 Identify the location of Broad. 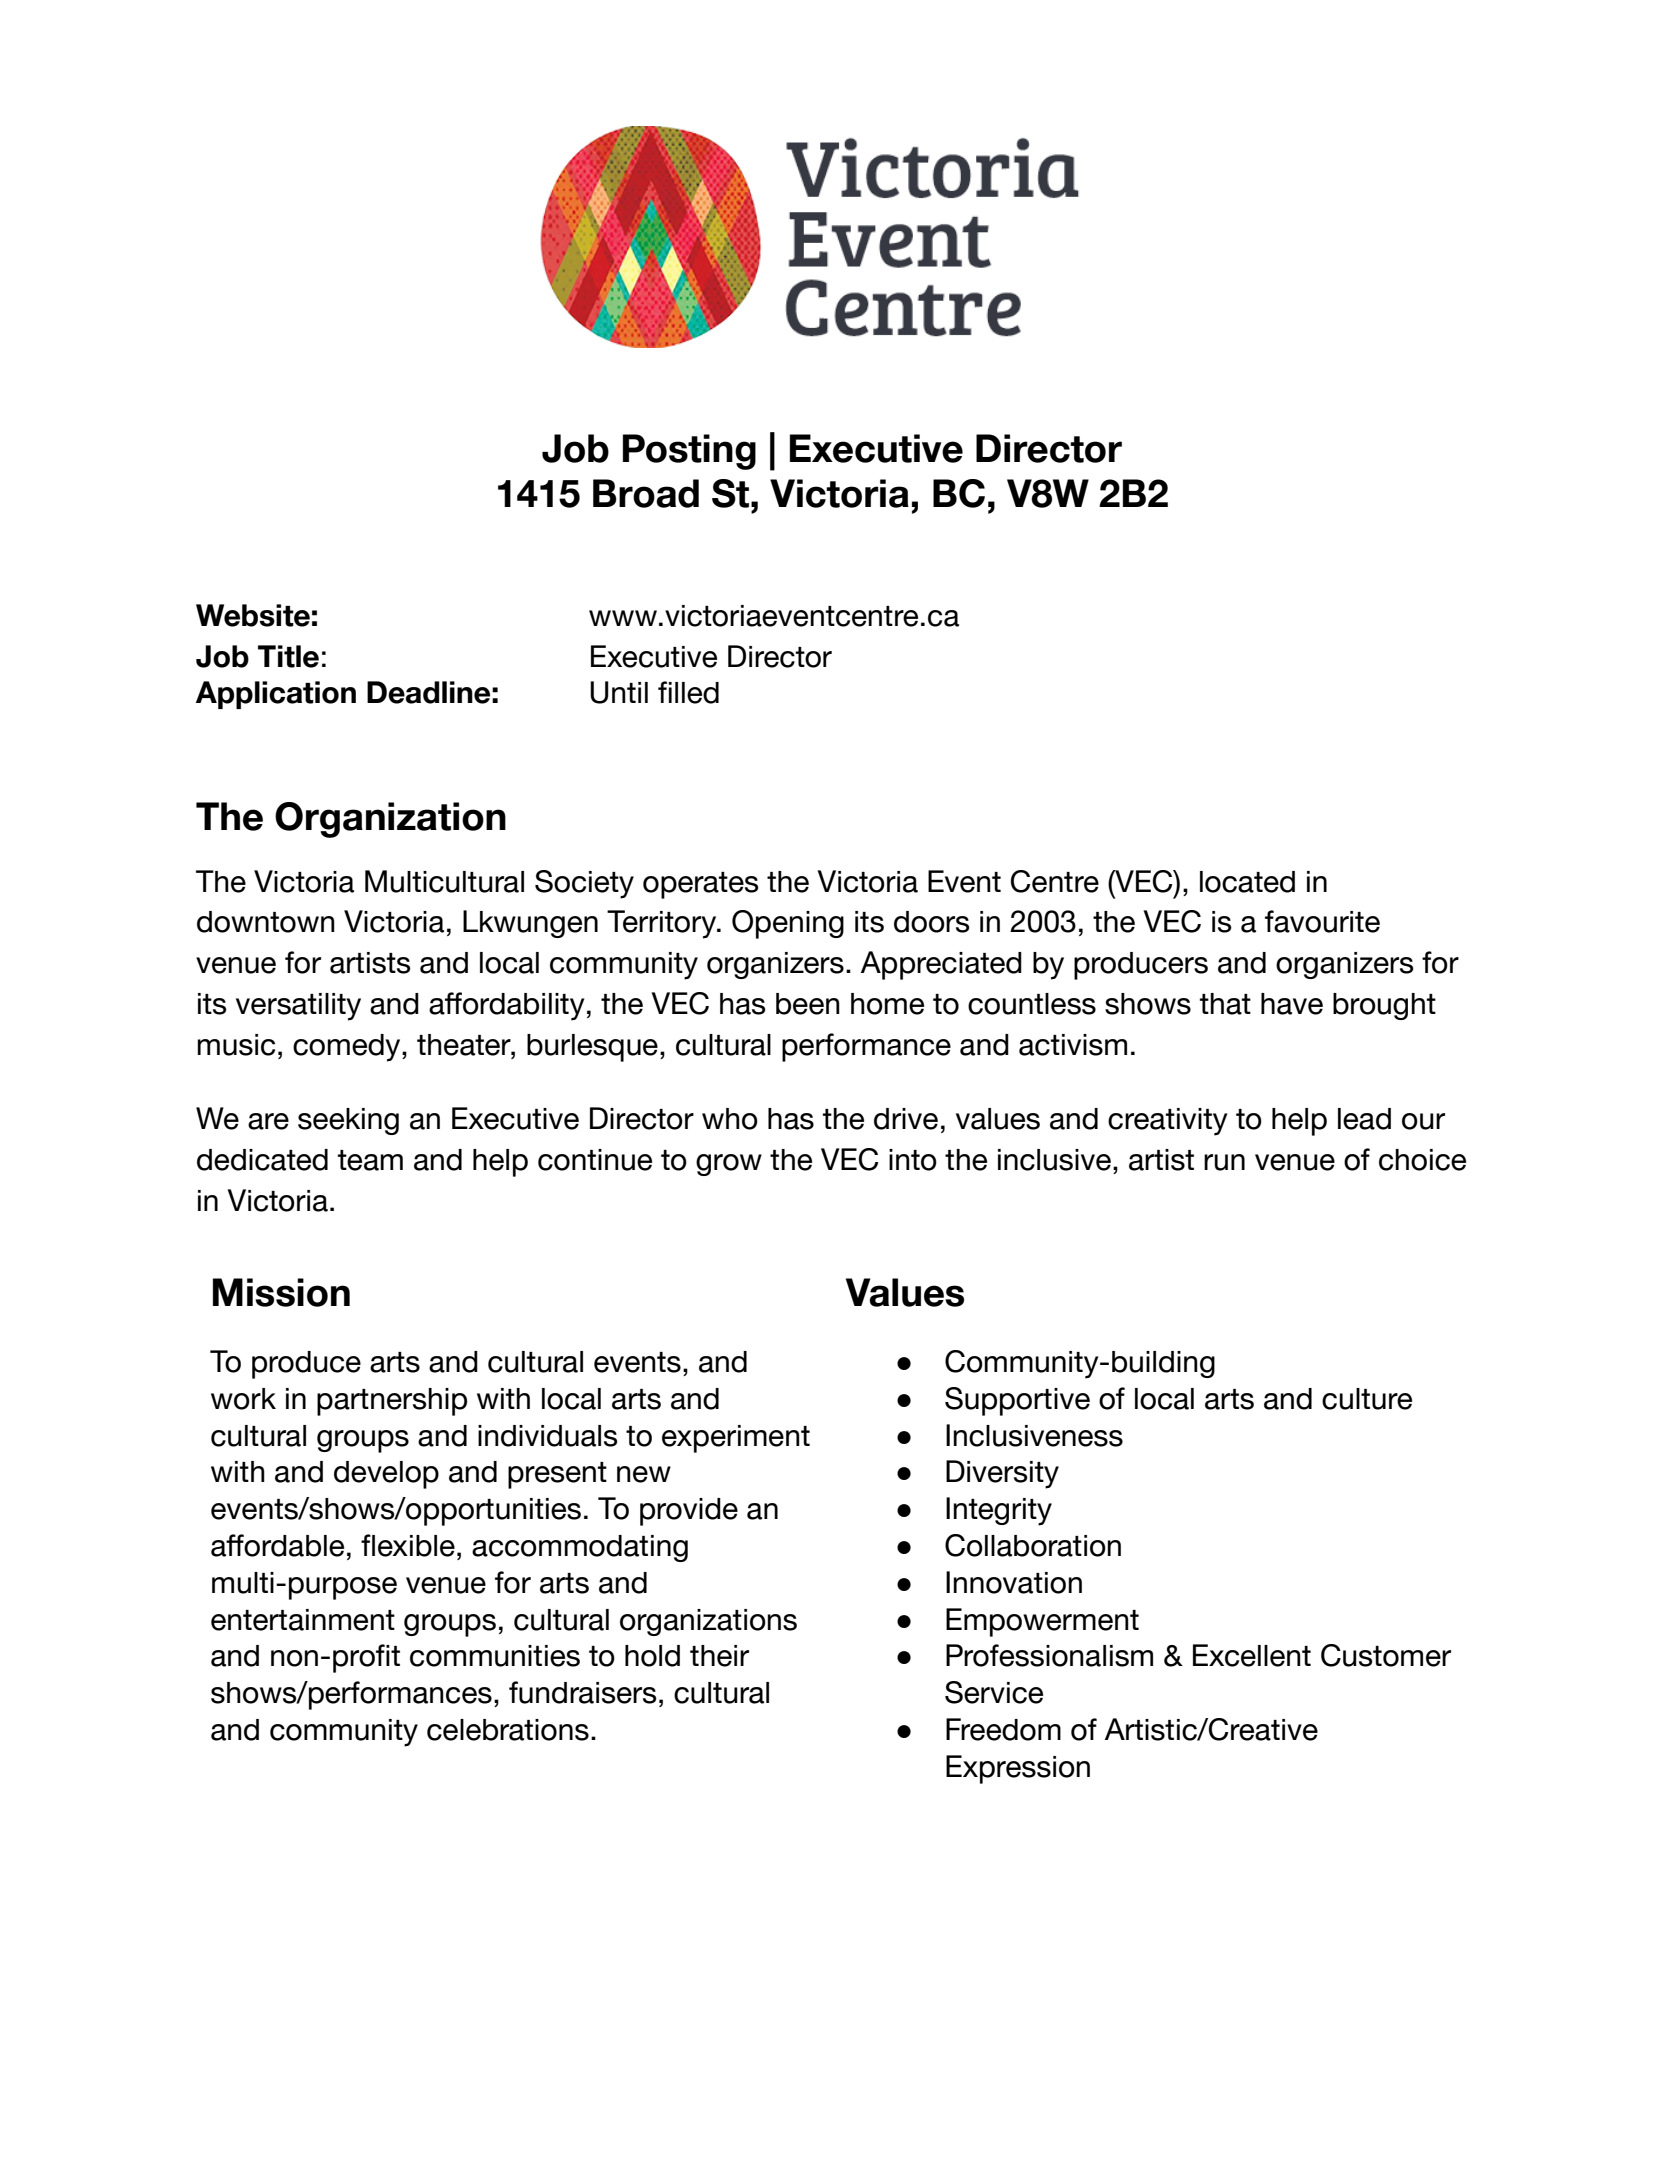
(646, 493).
